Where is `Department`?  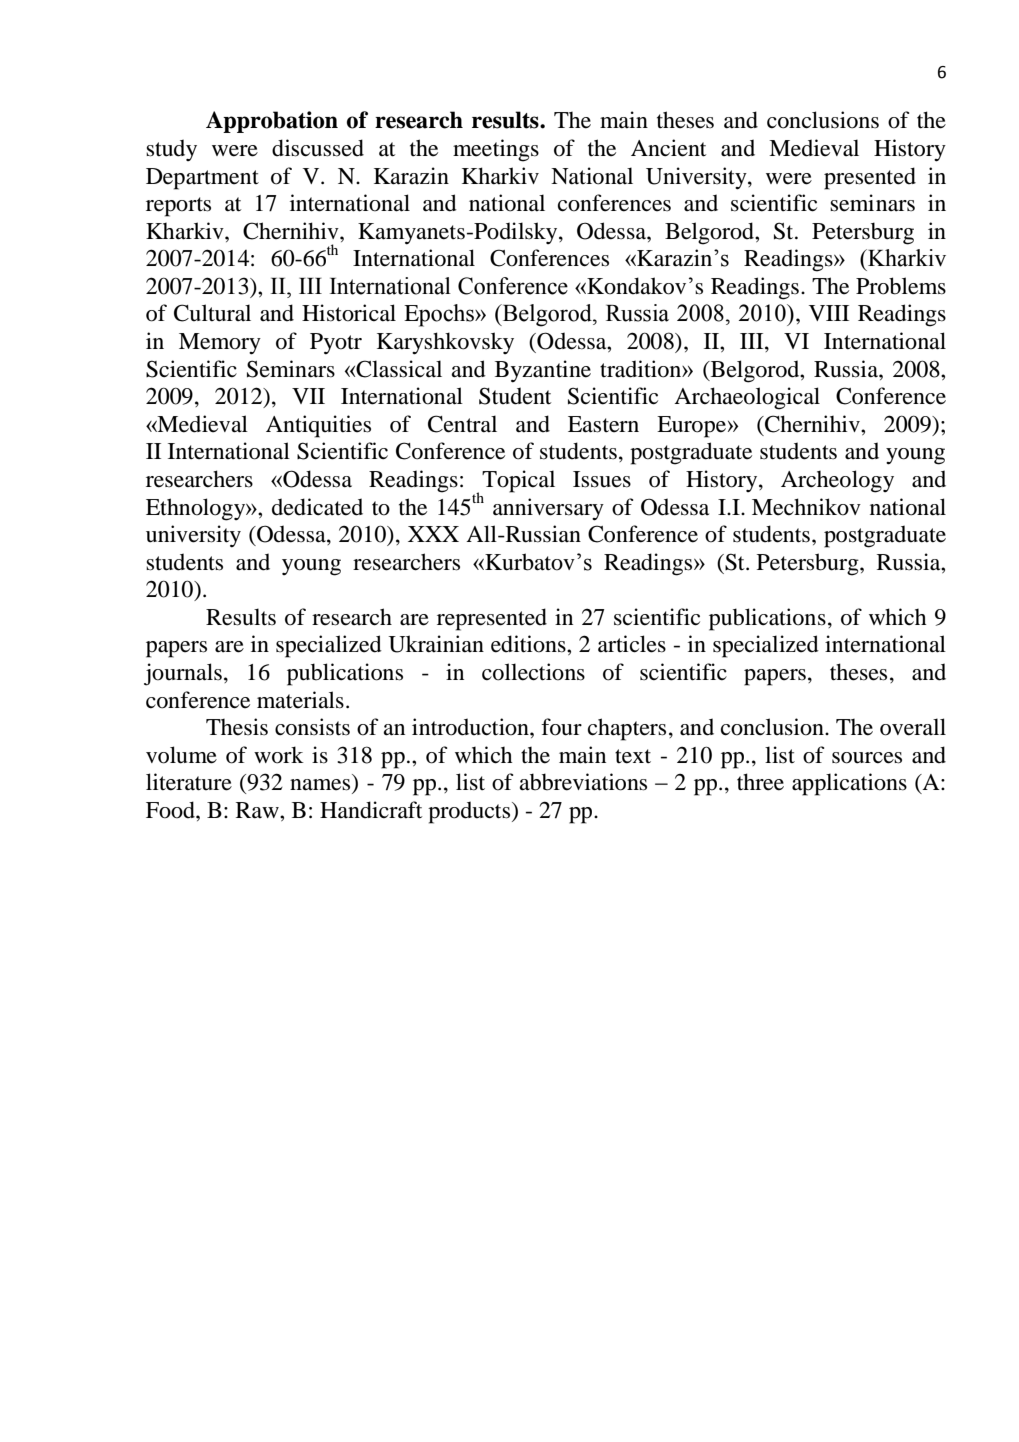 Department is located at coordinates (202, 179).
